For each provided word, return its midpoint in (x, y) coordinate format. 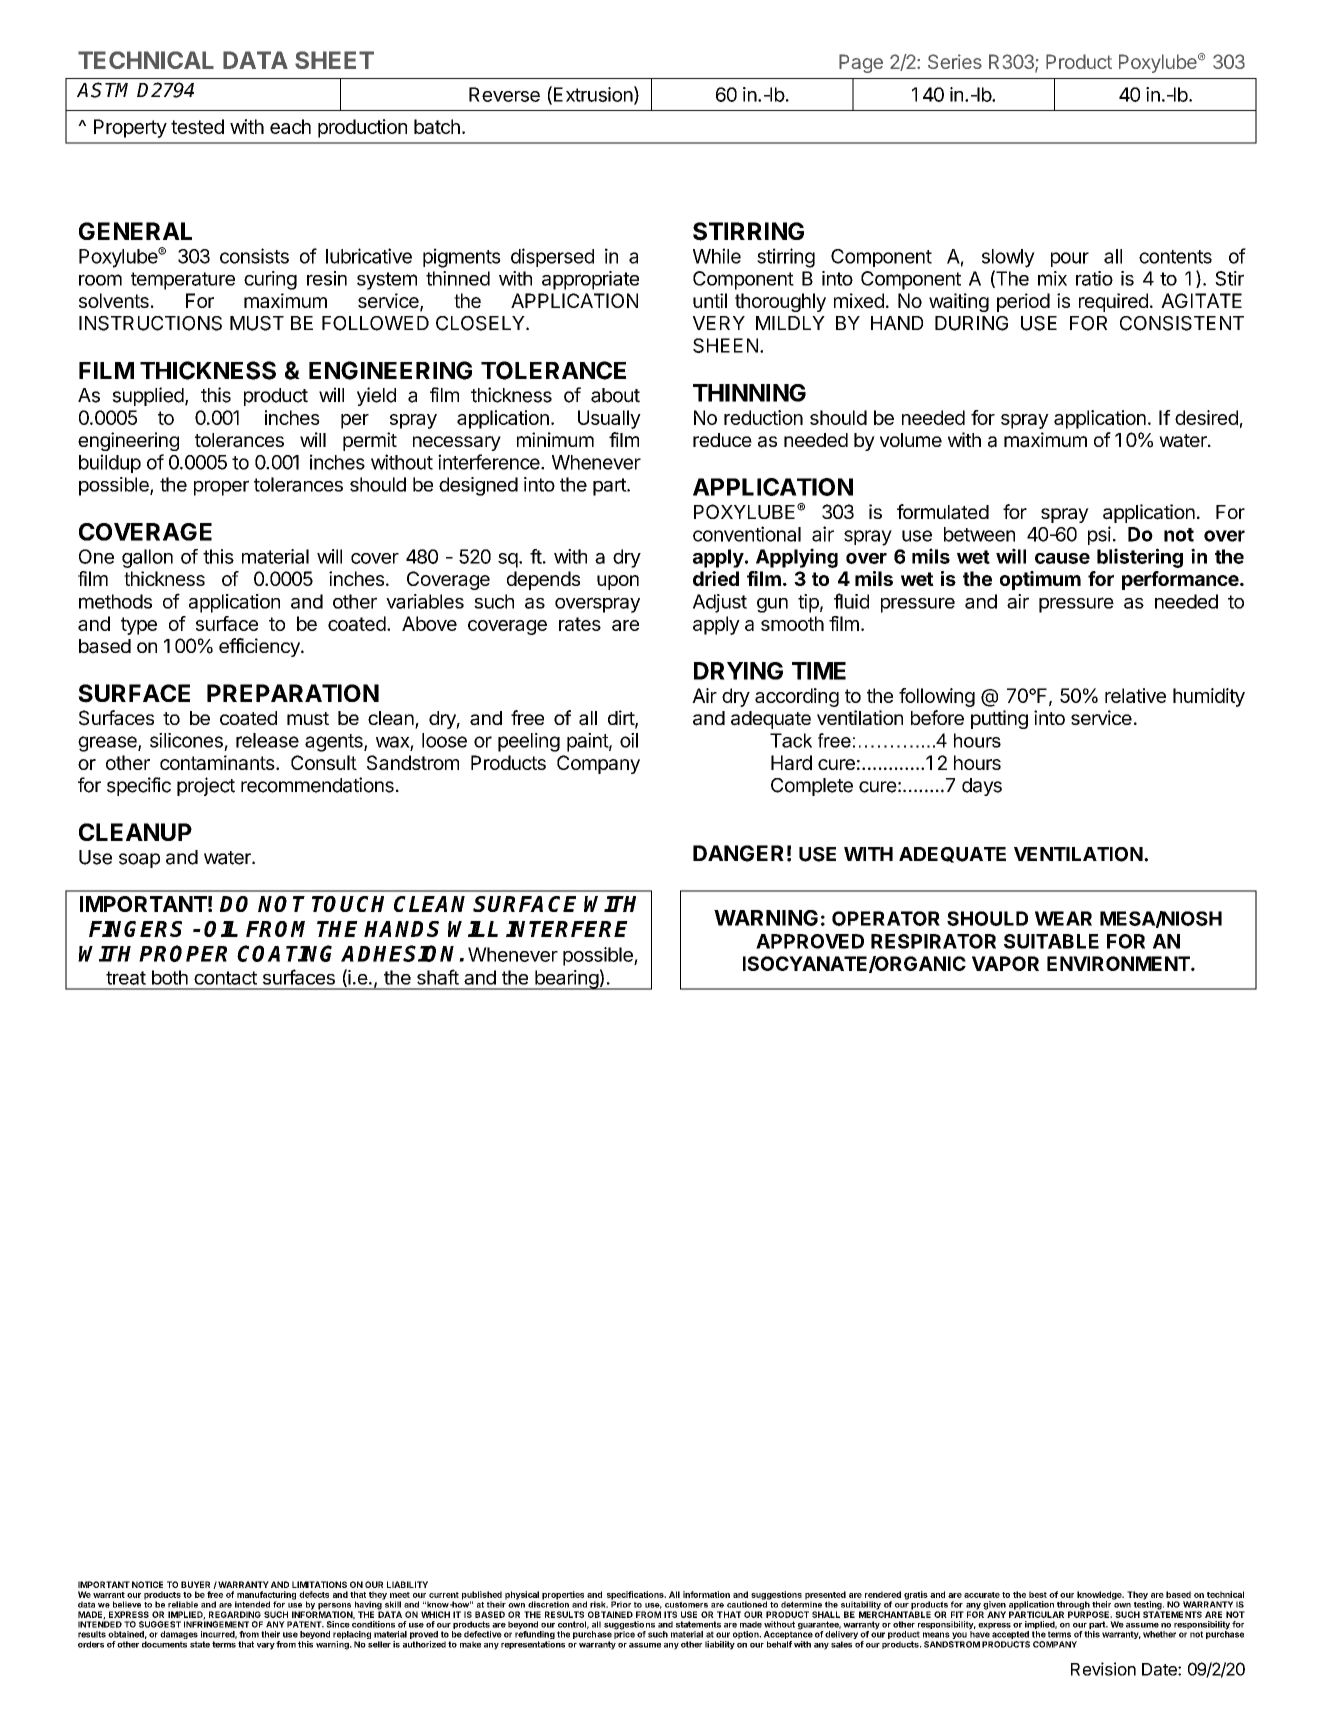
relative (1135, 695)
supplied (148, 396)
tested (197, 126)
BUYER (195, 1584)
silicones (186, 740)
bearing (566, 980)
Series (955, 61)
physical (522, 1596)
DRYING (738, 671)
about (615, 395)
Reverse (504, 94)
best (1038, 1594)
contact (225, 978)
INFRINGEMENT (216, 1623)
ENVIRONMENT (1119, 963)
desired (1206, 417)
